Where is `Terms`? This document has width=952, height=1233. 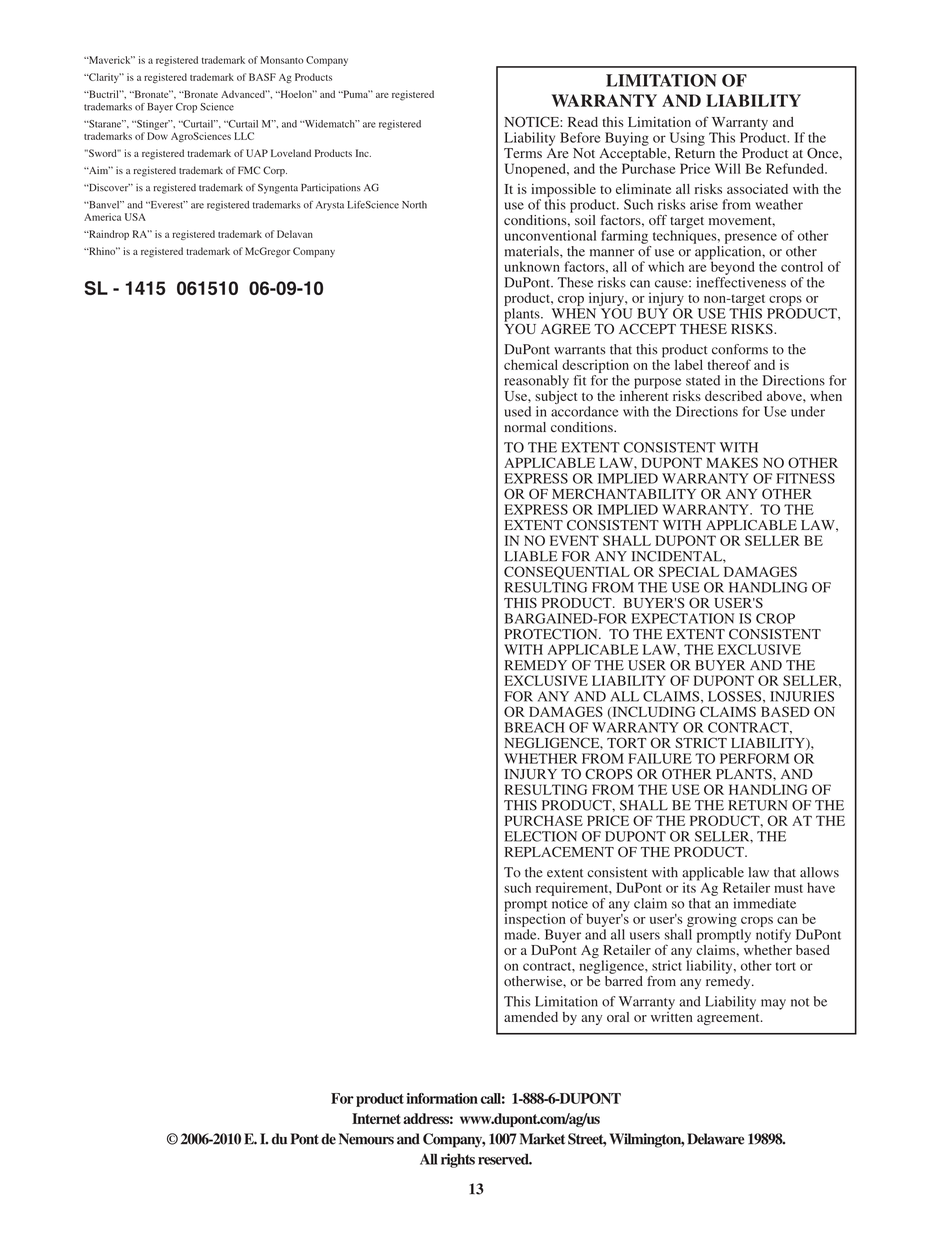 Terms is located at coordinates (523, 153).
